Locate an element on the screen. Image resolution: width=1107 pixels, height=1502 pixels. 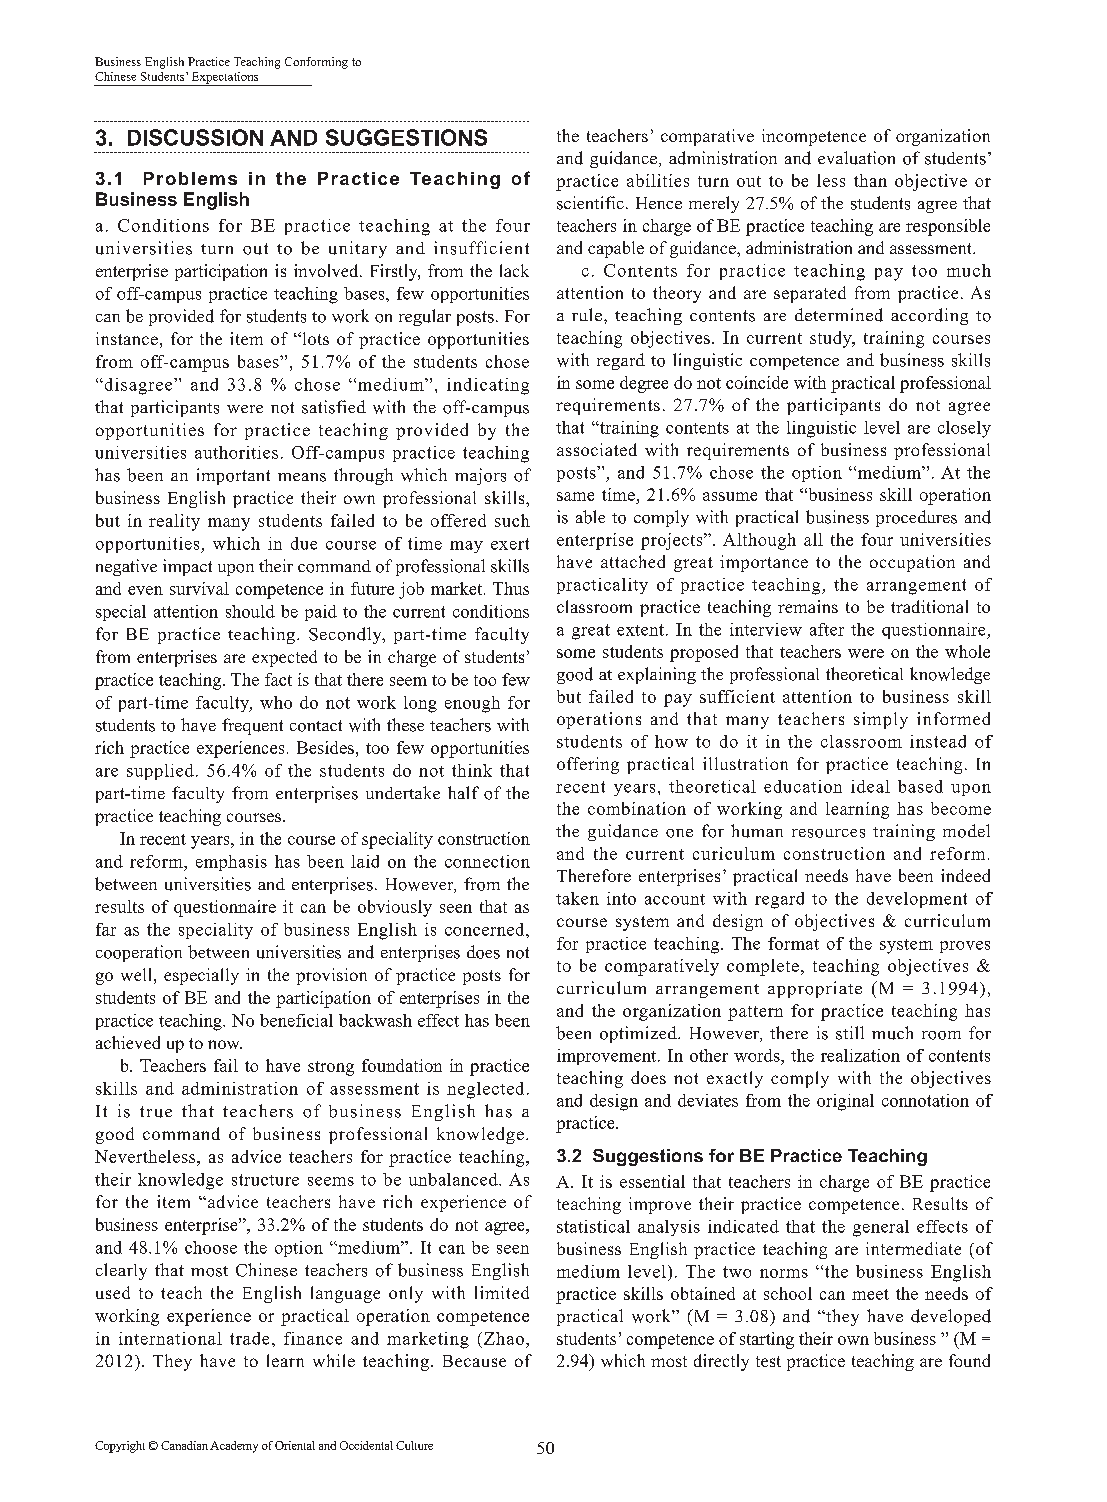
authorities is located at coordinates (236, 452).
